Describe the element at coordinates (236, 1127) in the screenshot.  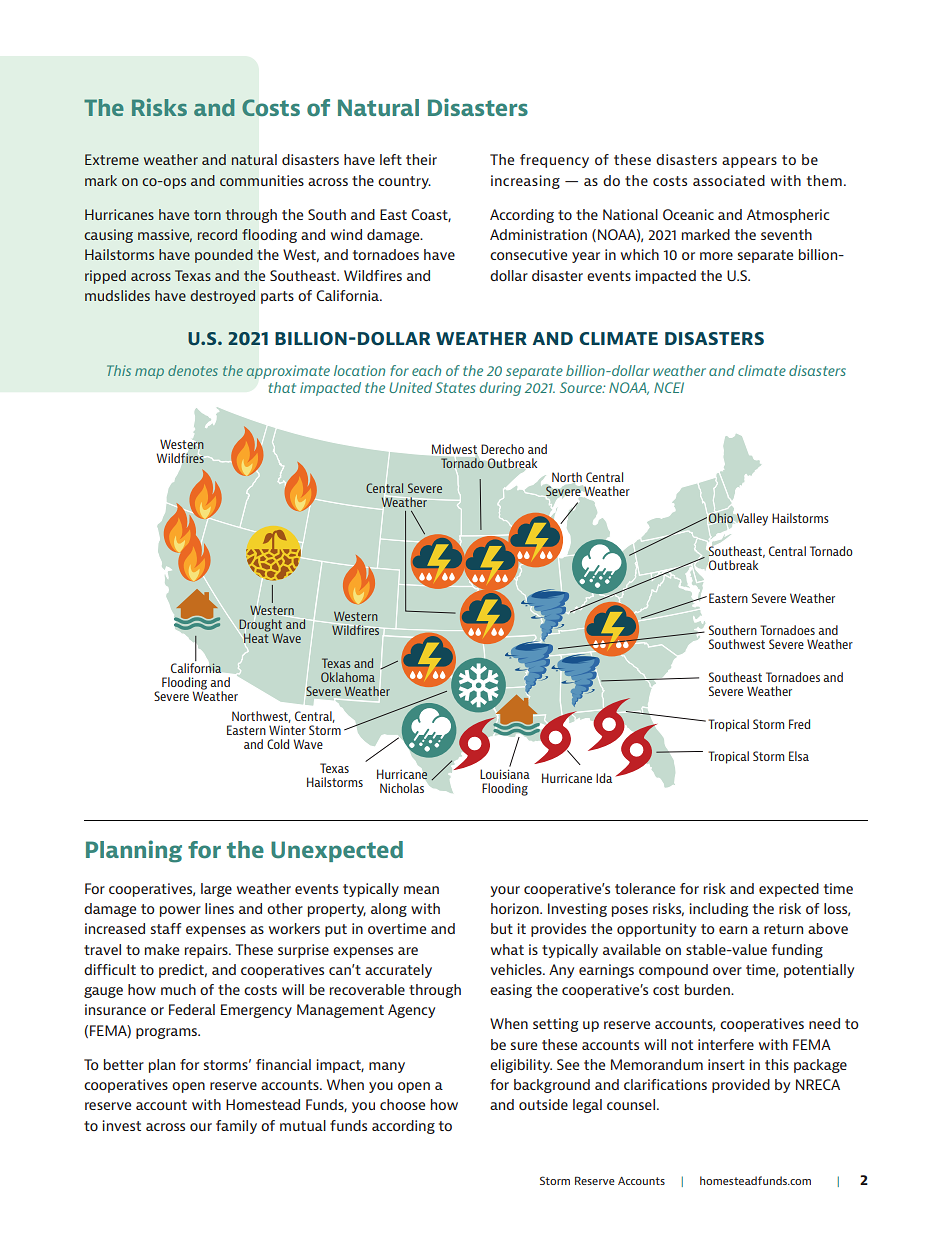
I see `family` at that location.
